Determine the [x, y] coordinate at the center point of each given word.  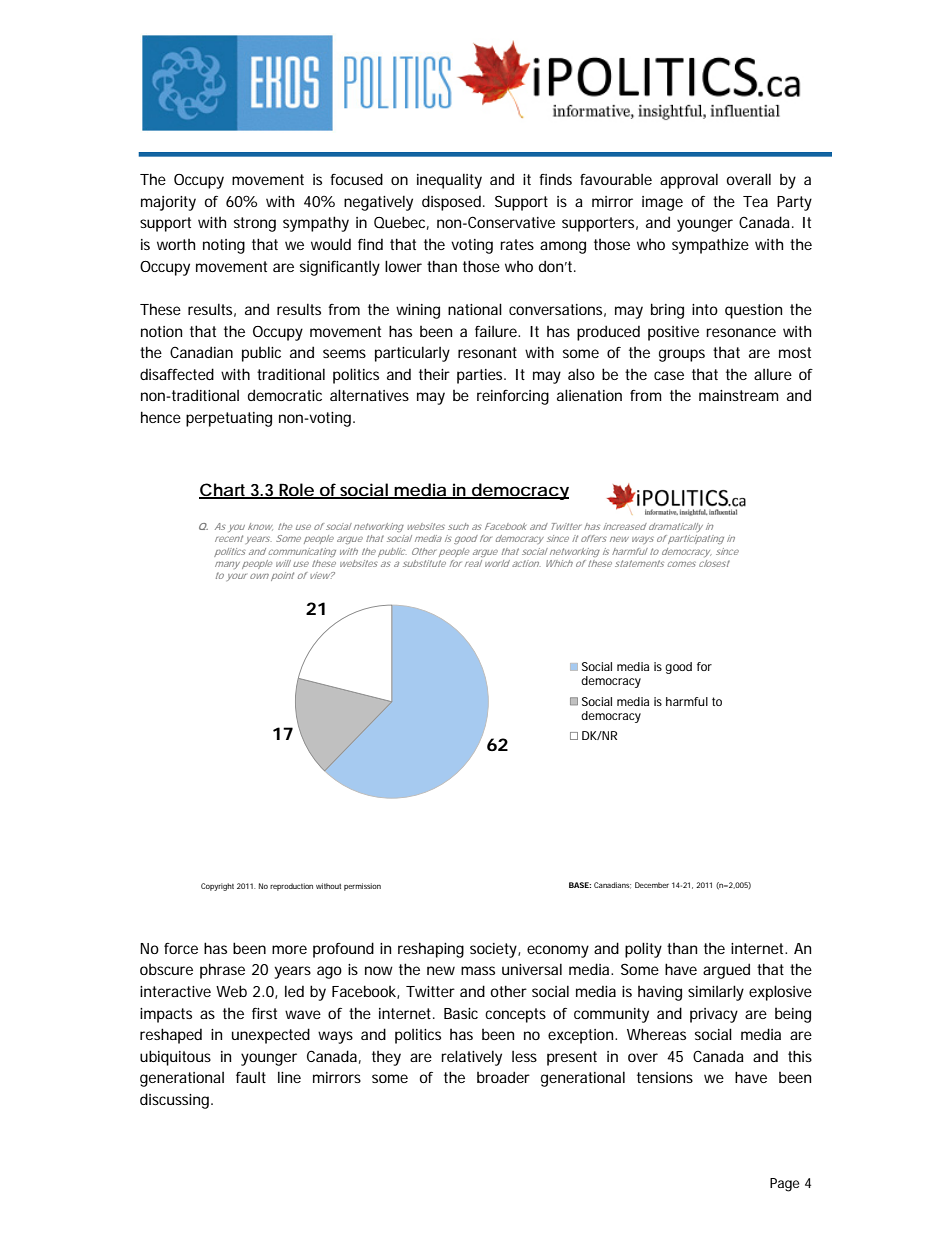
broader [503, 1077]
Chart [224, 491]
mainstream [739, 395]
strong [255, 224]
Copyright [217, 887]
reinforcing [513, 397]
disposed [453, 203]
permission [362, 887]
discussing [176, 1101]
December [652, 885]
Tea [755, 201]
